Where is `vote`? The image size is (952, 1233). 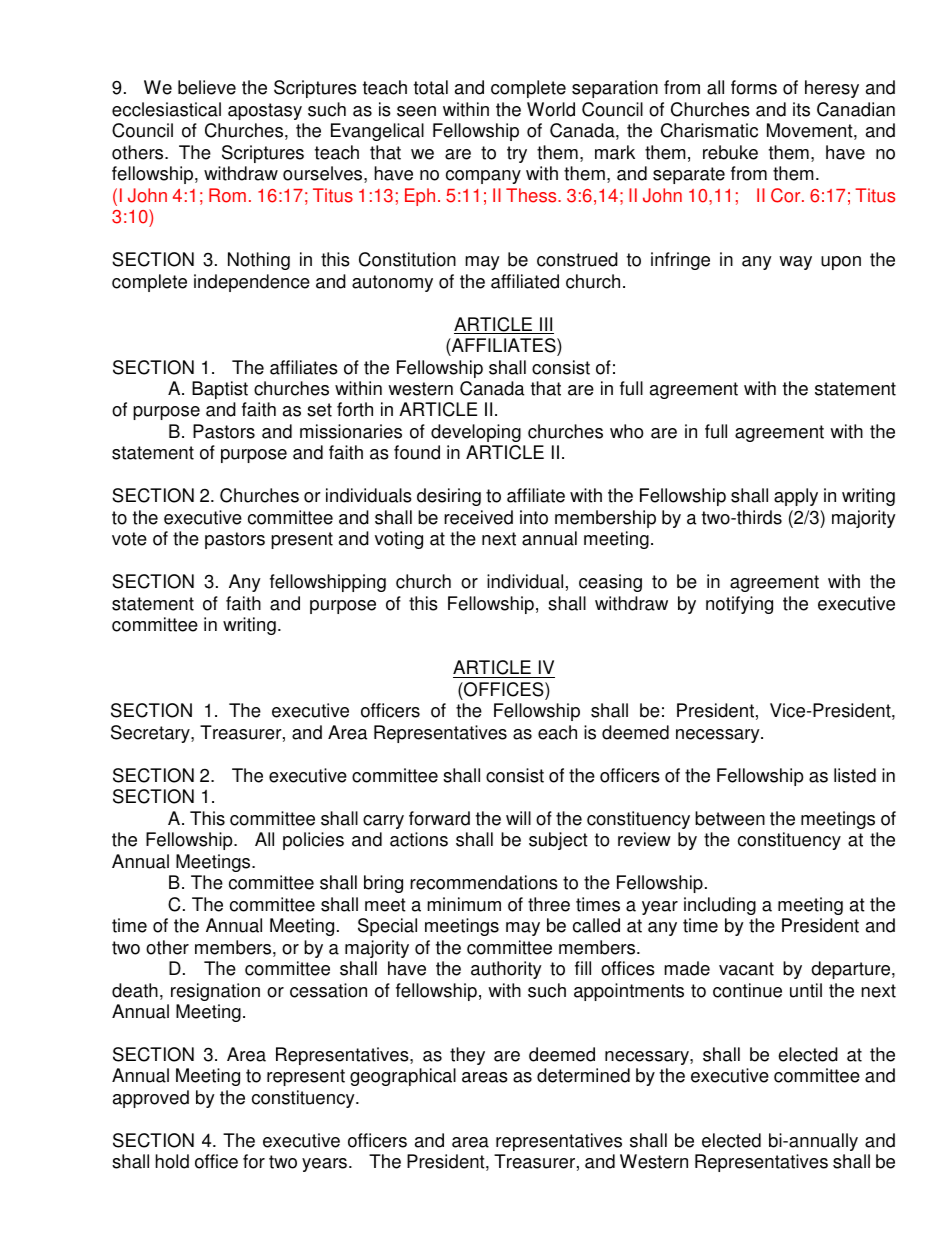
vote is located at coordinates (129, 539).
